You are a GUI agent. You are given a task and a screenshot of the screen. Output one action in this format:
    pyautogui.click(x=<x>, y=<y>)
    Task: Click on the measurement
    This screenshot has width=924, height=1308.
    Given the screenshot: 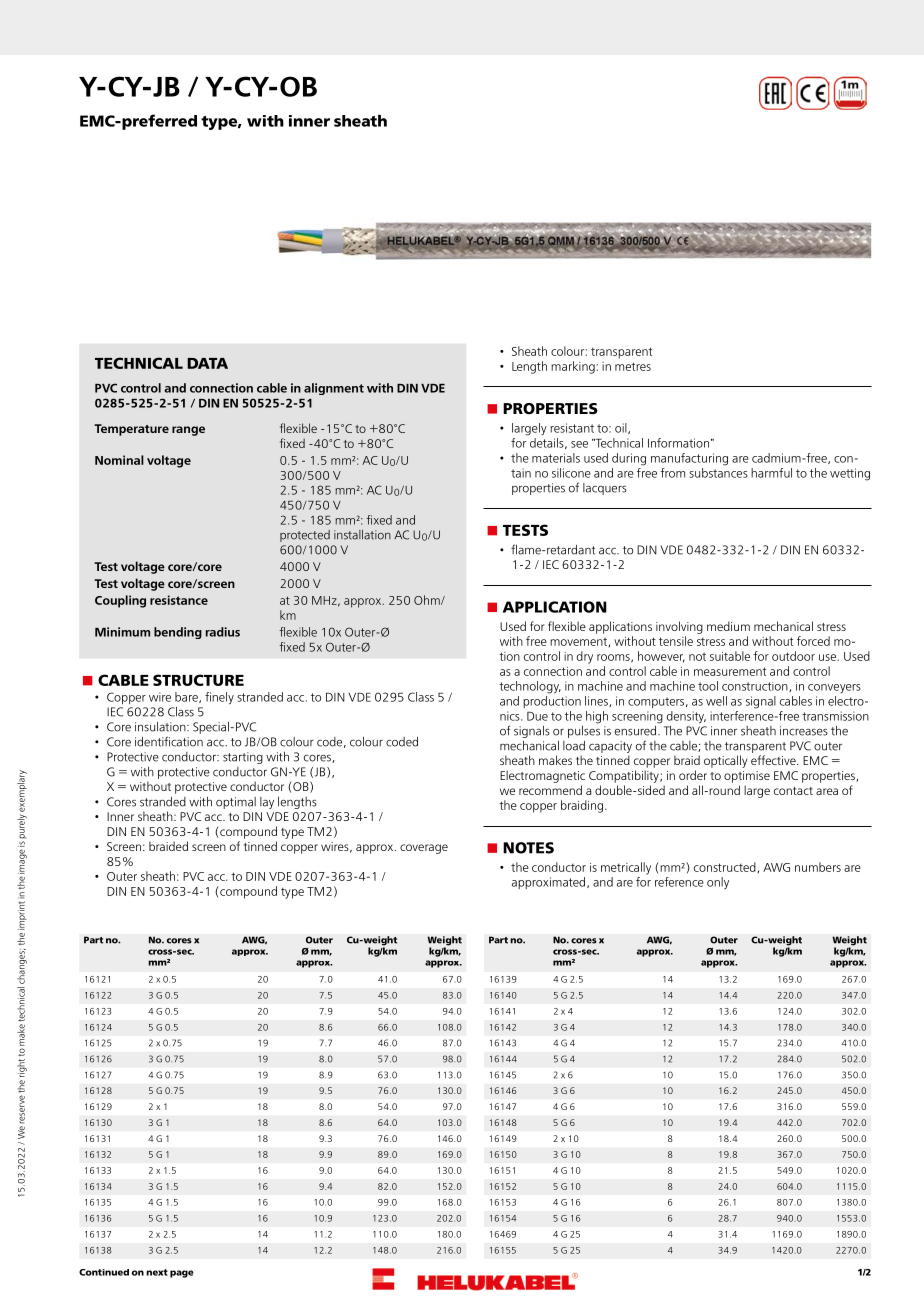 What is the action you would take?
    pyautogui.click(x=730, y=671)
